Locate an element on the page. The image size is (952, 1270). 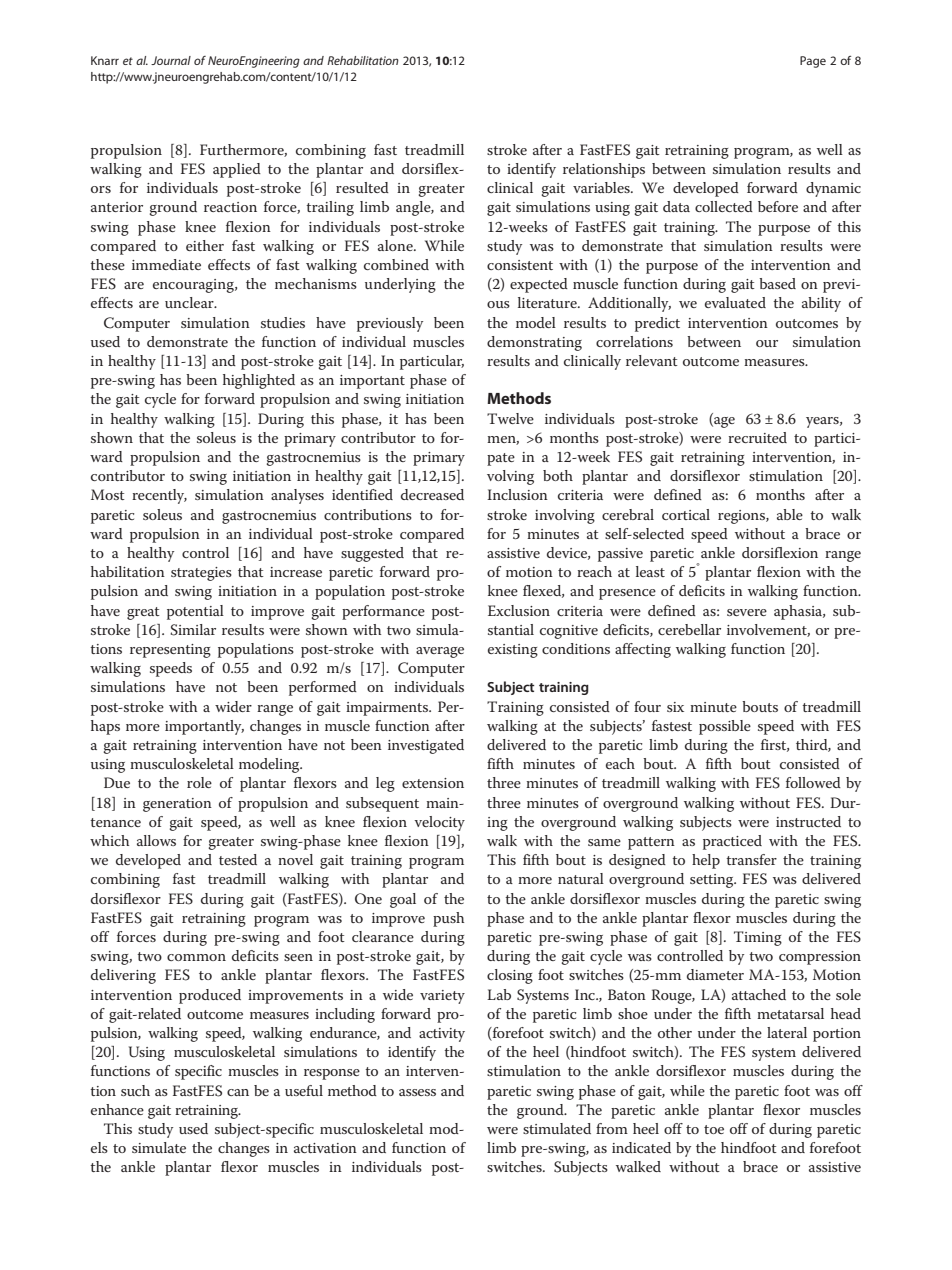
velocity is located at coordinates (439, 823).
